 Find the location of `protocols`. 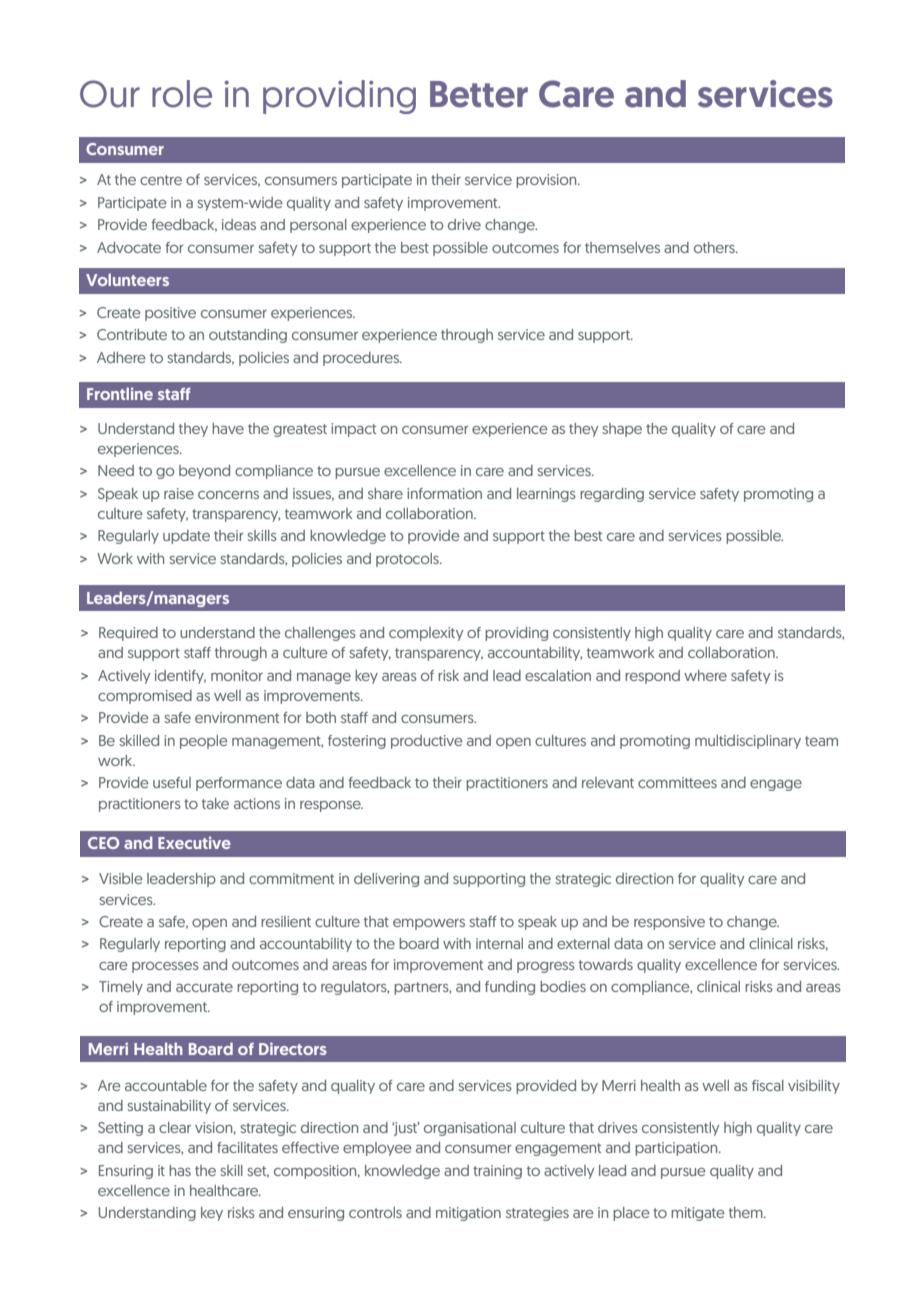

protocols is located at coordinates (408, 560).
